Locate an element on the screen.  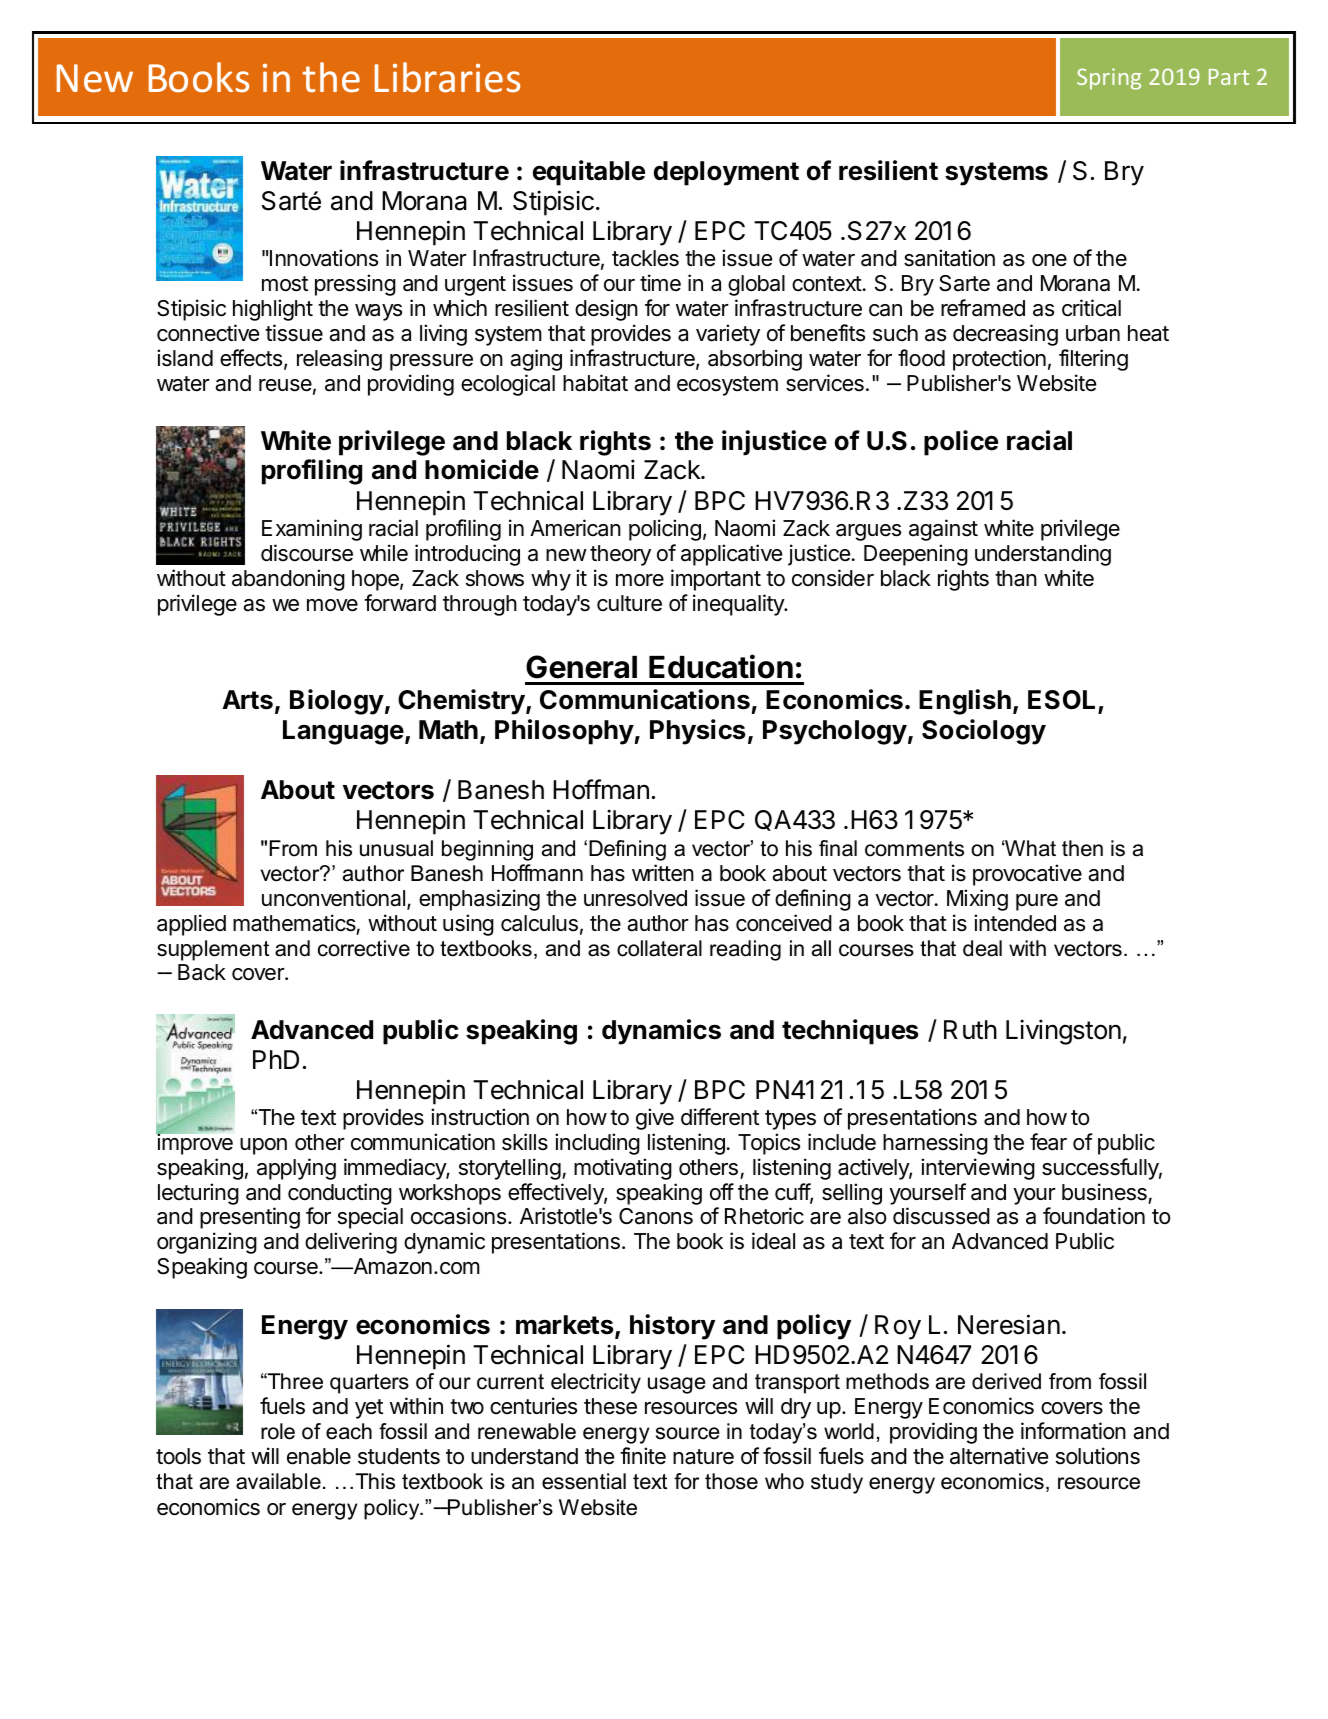
solutions is located at coordinates (1098, 1456).
